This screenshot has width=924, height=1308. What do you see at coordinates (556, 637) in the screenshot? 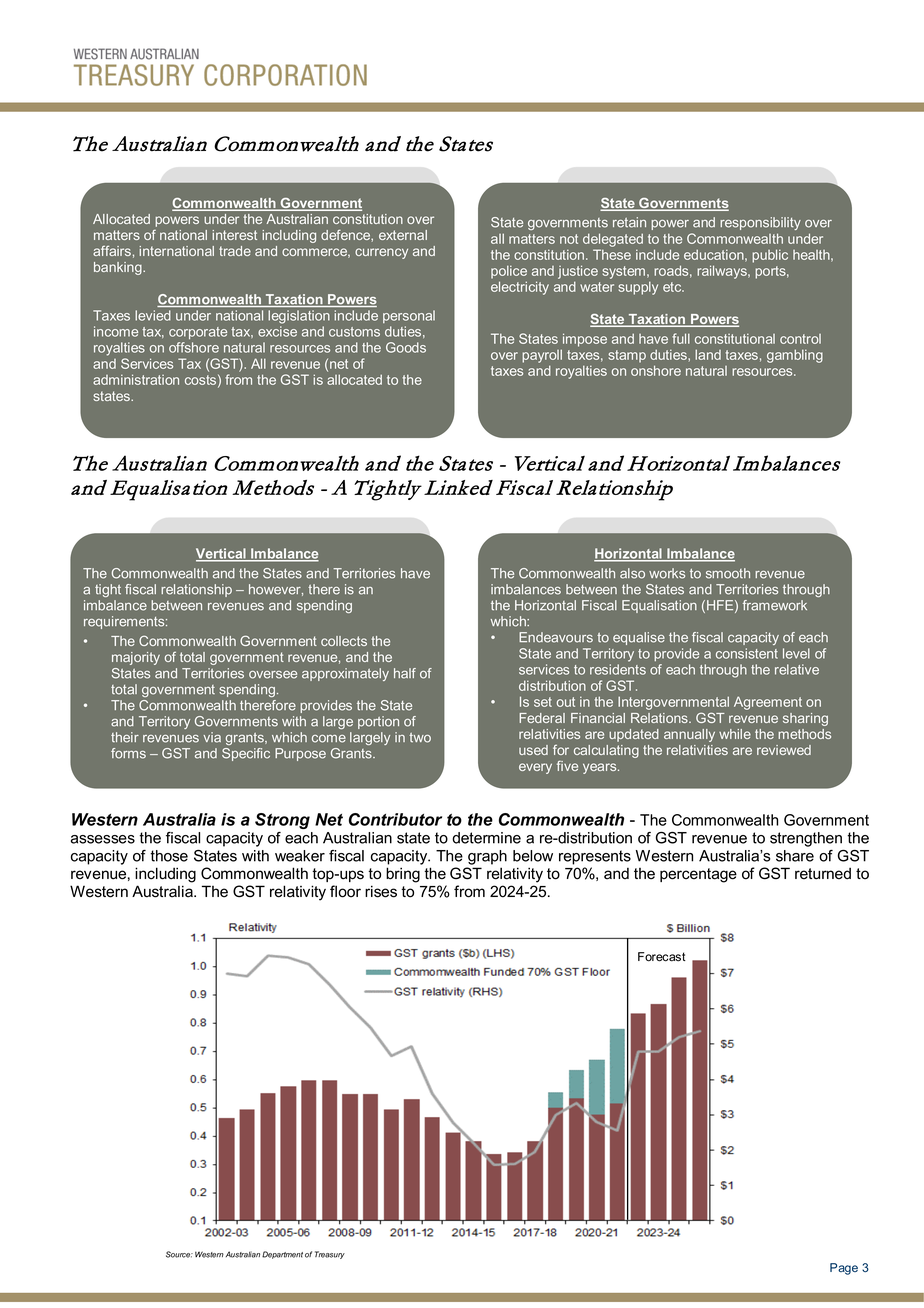
I see `Endeavours` at bounding box center [556, 637].
